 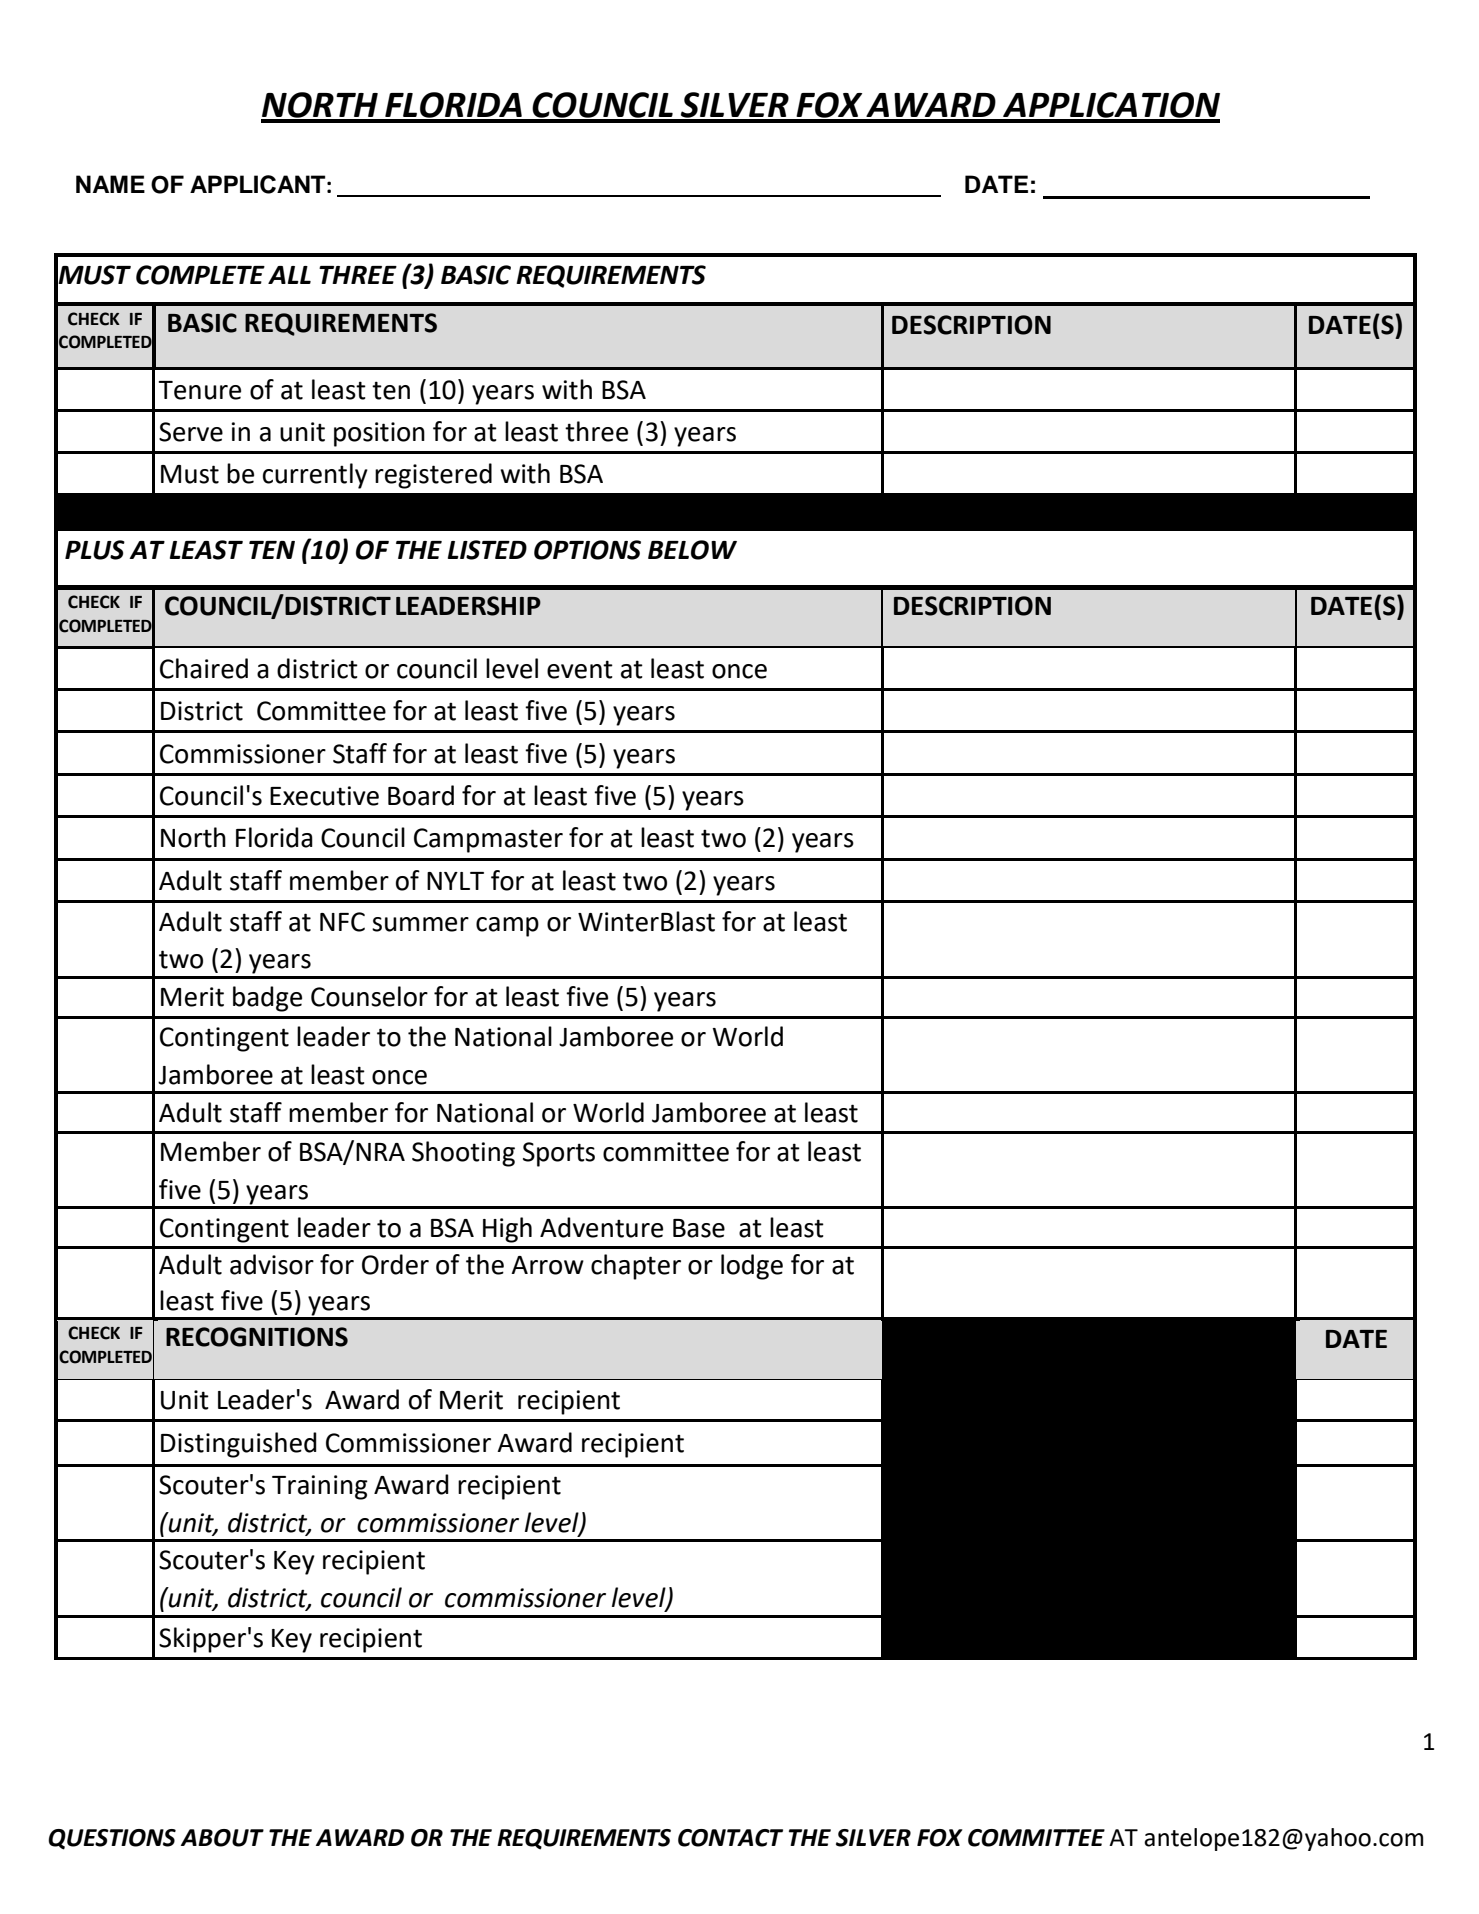 What do you see at coordinates (267, 999) in the image?
I see `badge` at bounding box center [267, 999].
